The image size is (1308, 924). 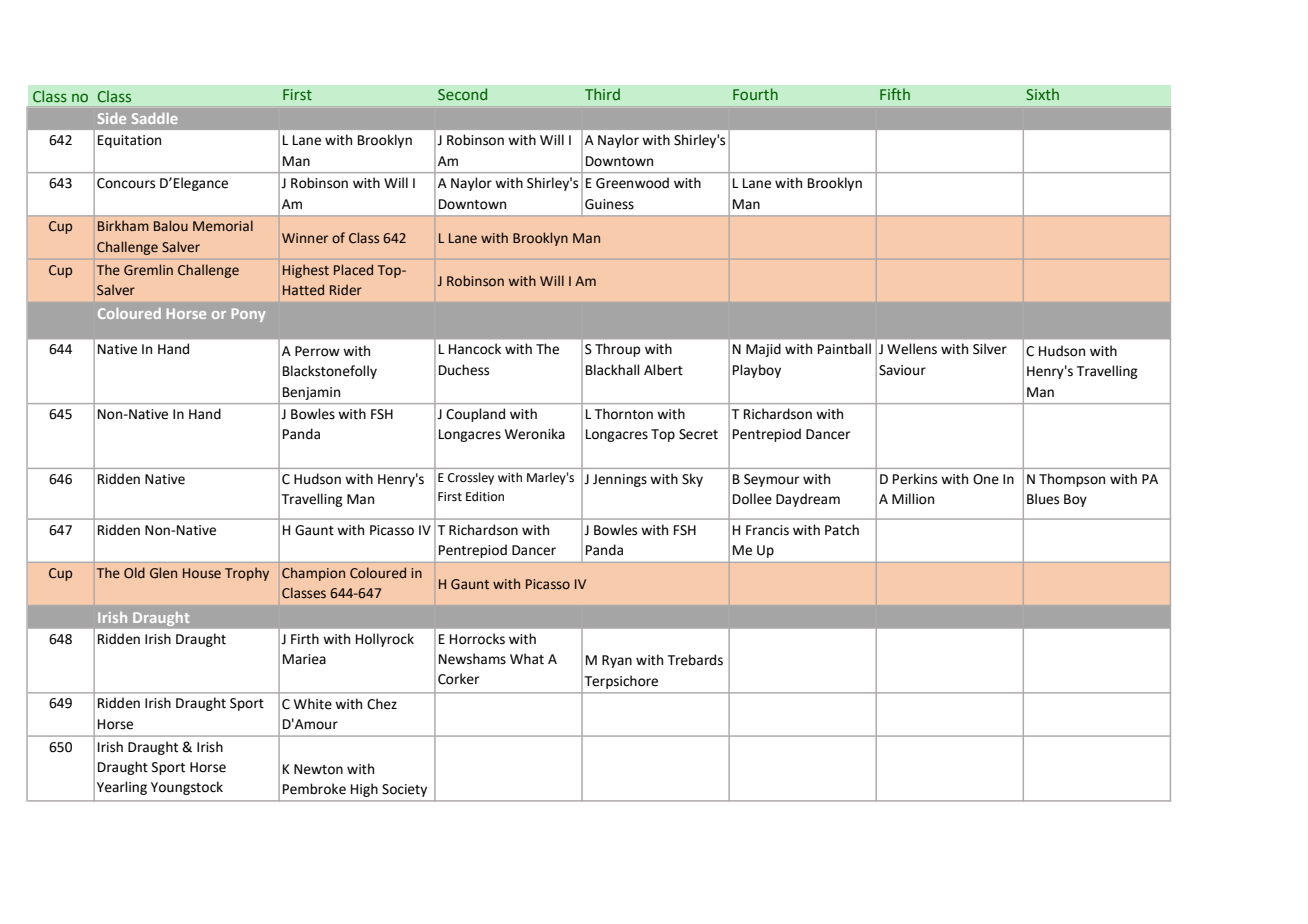 What do you see at coordinates (842, 530) in the document?
I see `Patch` at bounding box center [842, 530].
